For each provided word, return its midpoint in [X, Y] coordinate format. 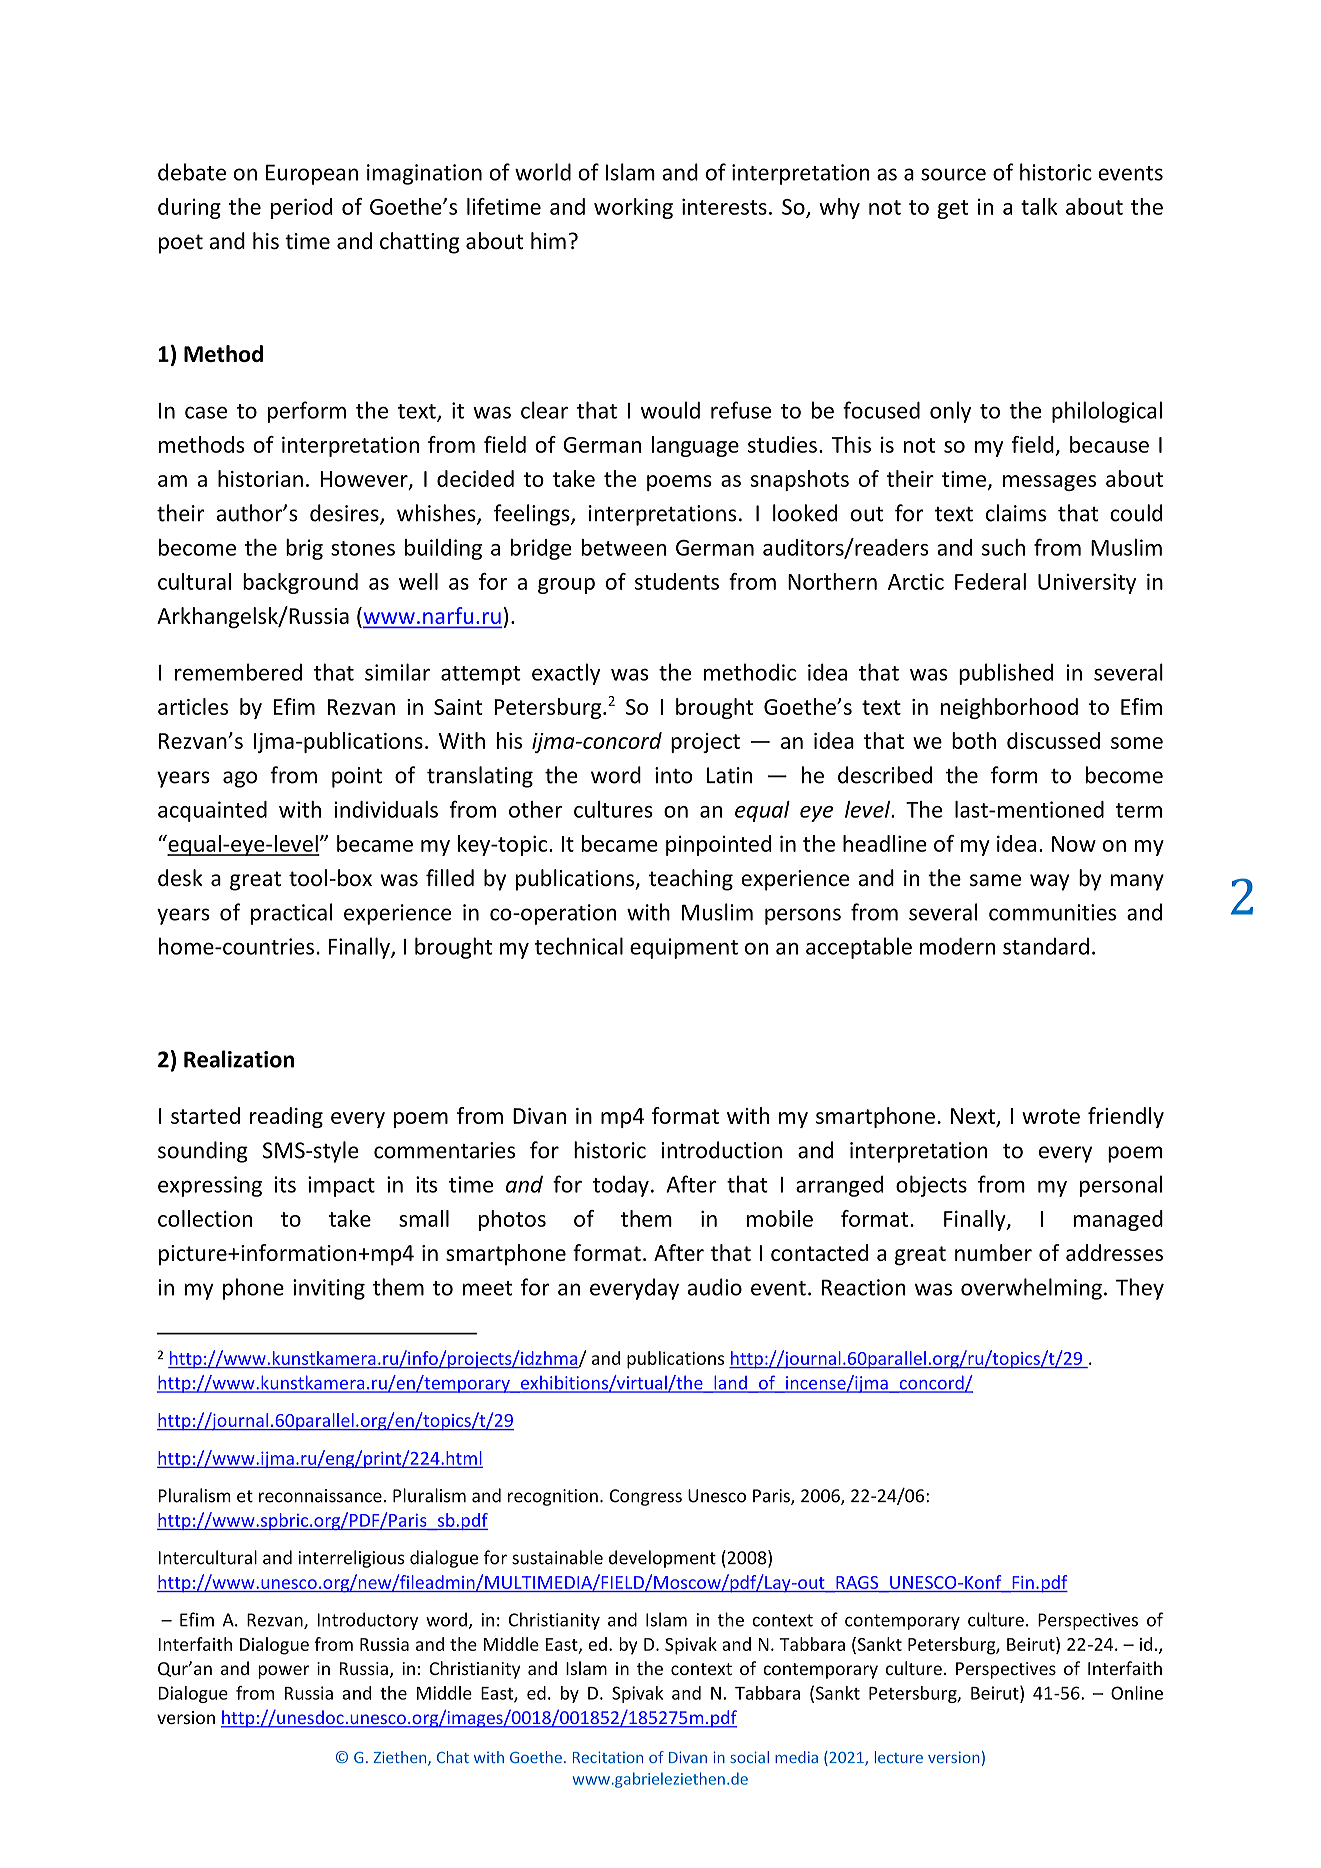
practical [291, 914]
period [301, 208]
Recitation [608, 1757]
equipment [684, 948]
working [633, 208]
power [283, 1672]
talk [1039, 206]
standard [1046, 946]
